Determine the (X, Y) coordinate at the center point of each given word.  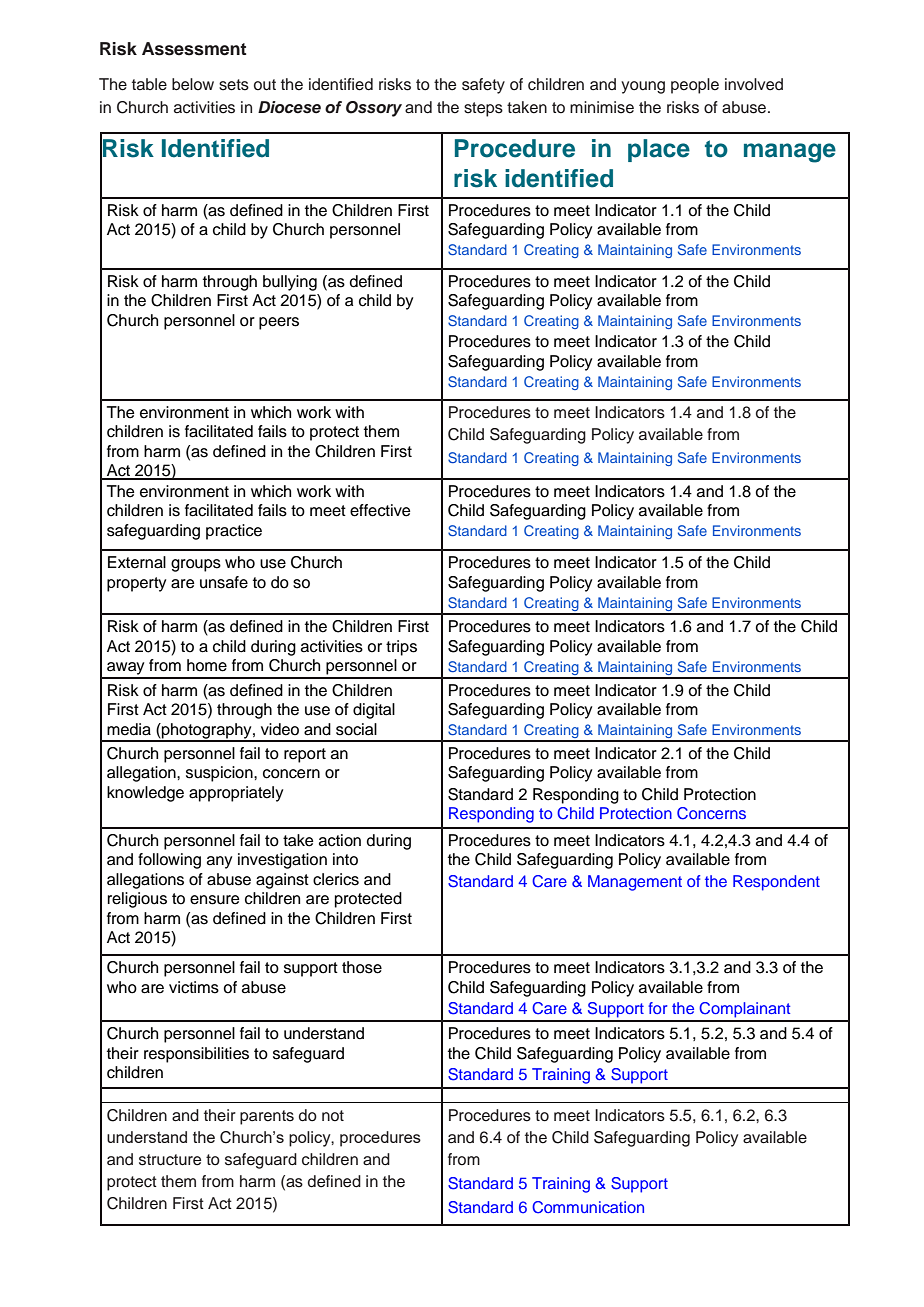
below (193, 84)
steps (483, 109)
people (695, 86)
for (657, 1008)
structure (170, 1160)
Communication (588, 1207)
